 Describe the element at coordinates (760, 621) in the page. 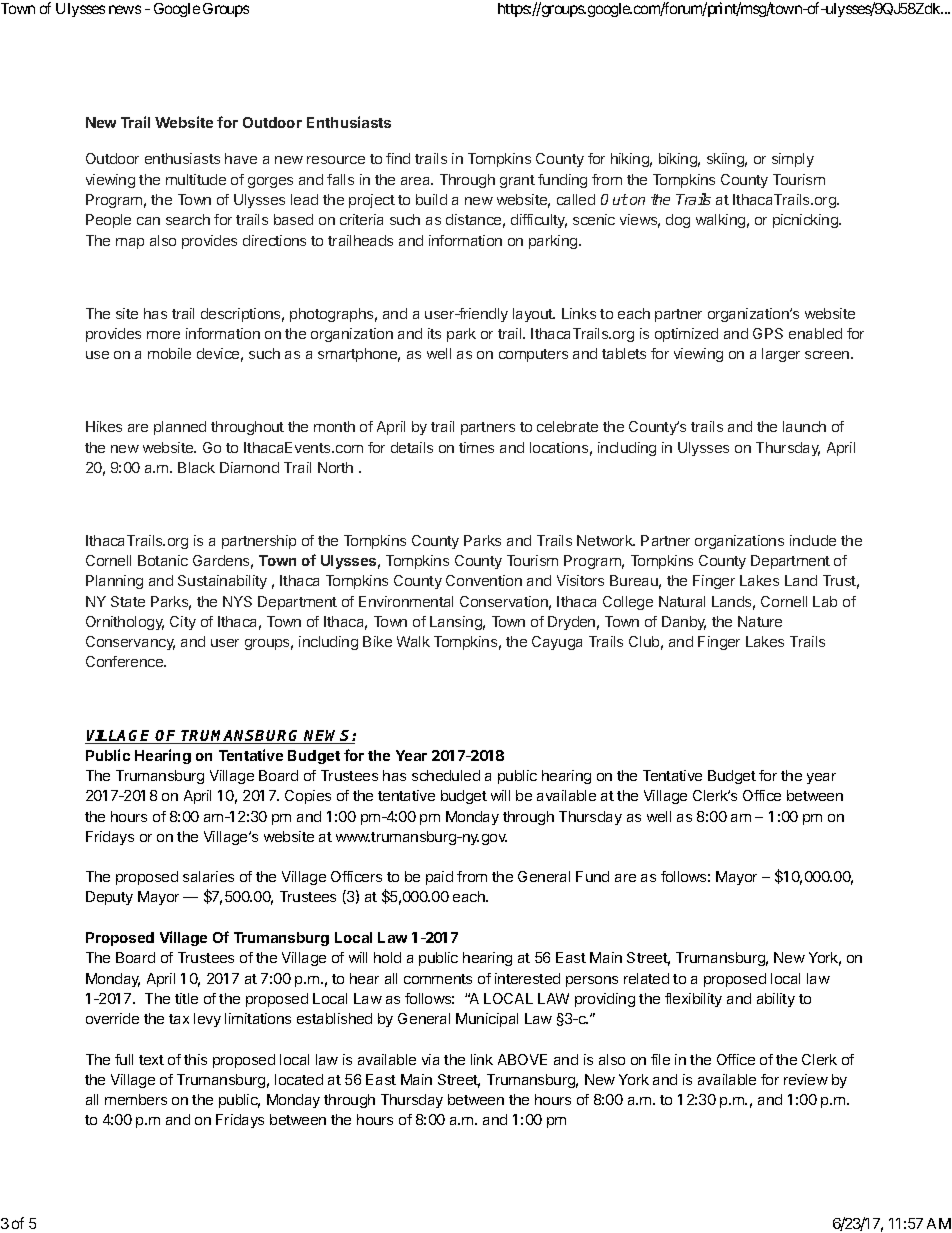

I see `Nature` at that location.
